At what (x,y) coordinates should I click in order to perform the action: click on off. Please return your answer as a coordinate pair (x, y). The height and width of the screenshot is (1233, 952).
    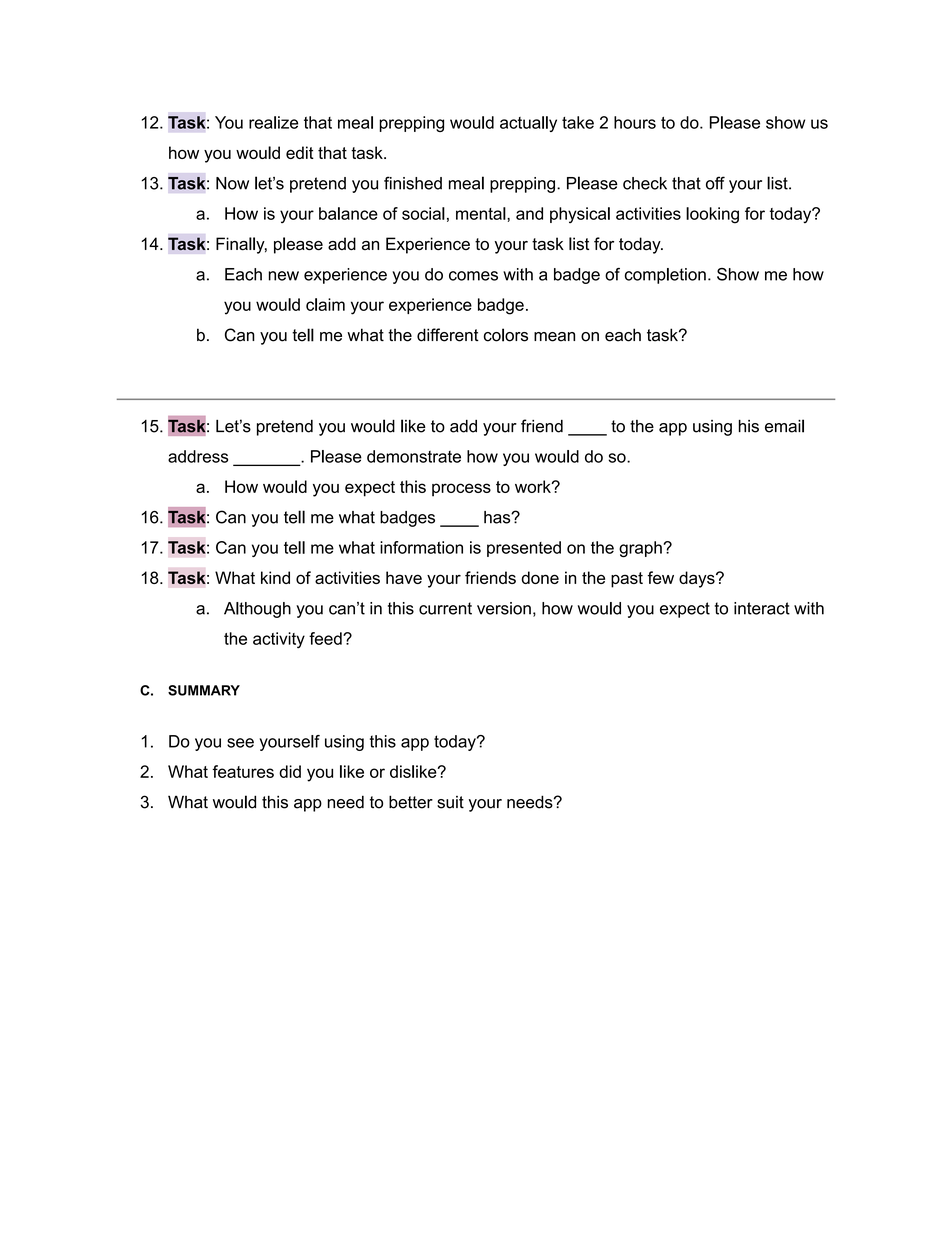
    Looking at the image, I should click on (715, 183).
